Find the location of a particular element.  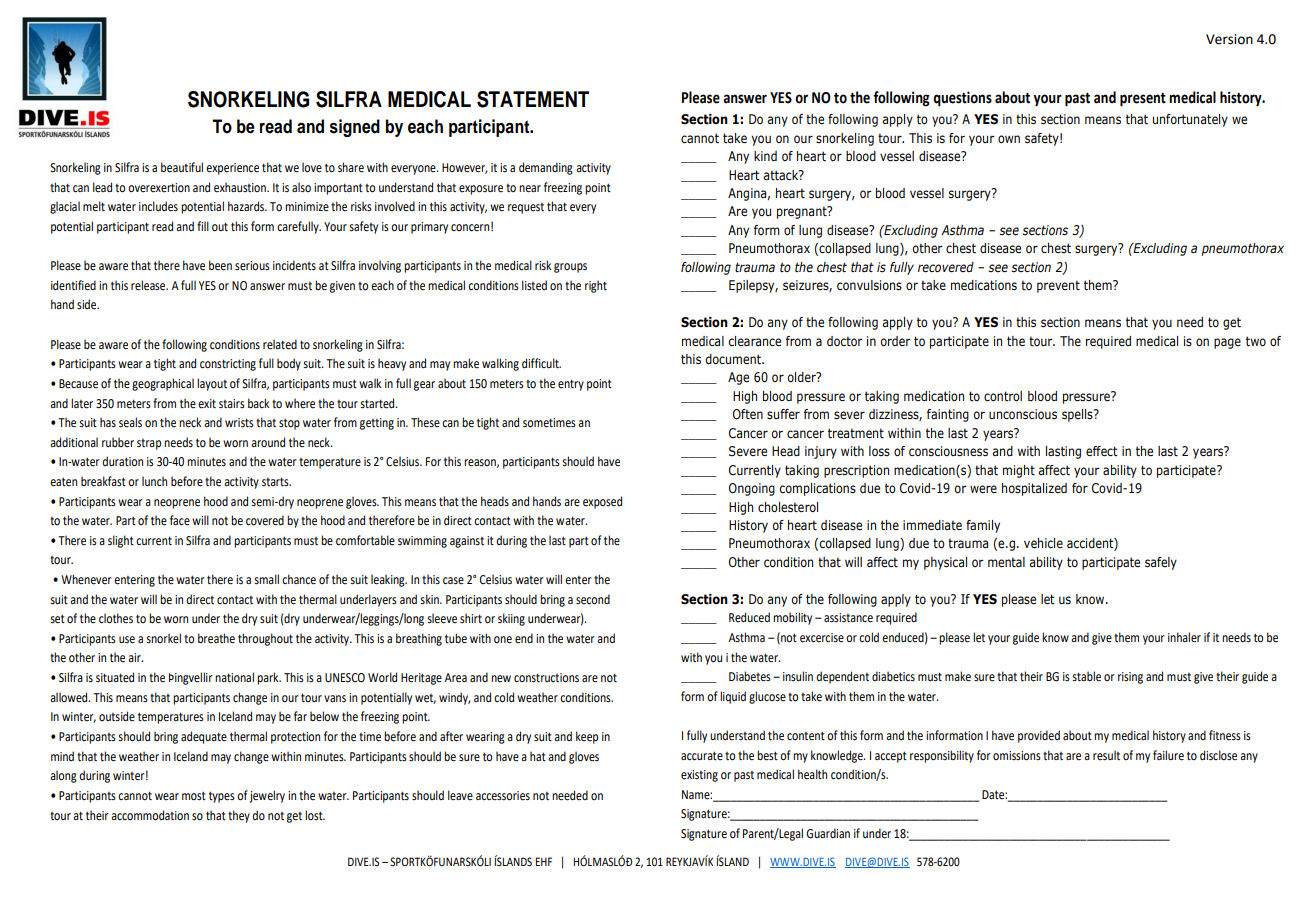

prevent is located at coordinates (1058, 286).
